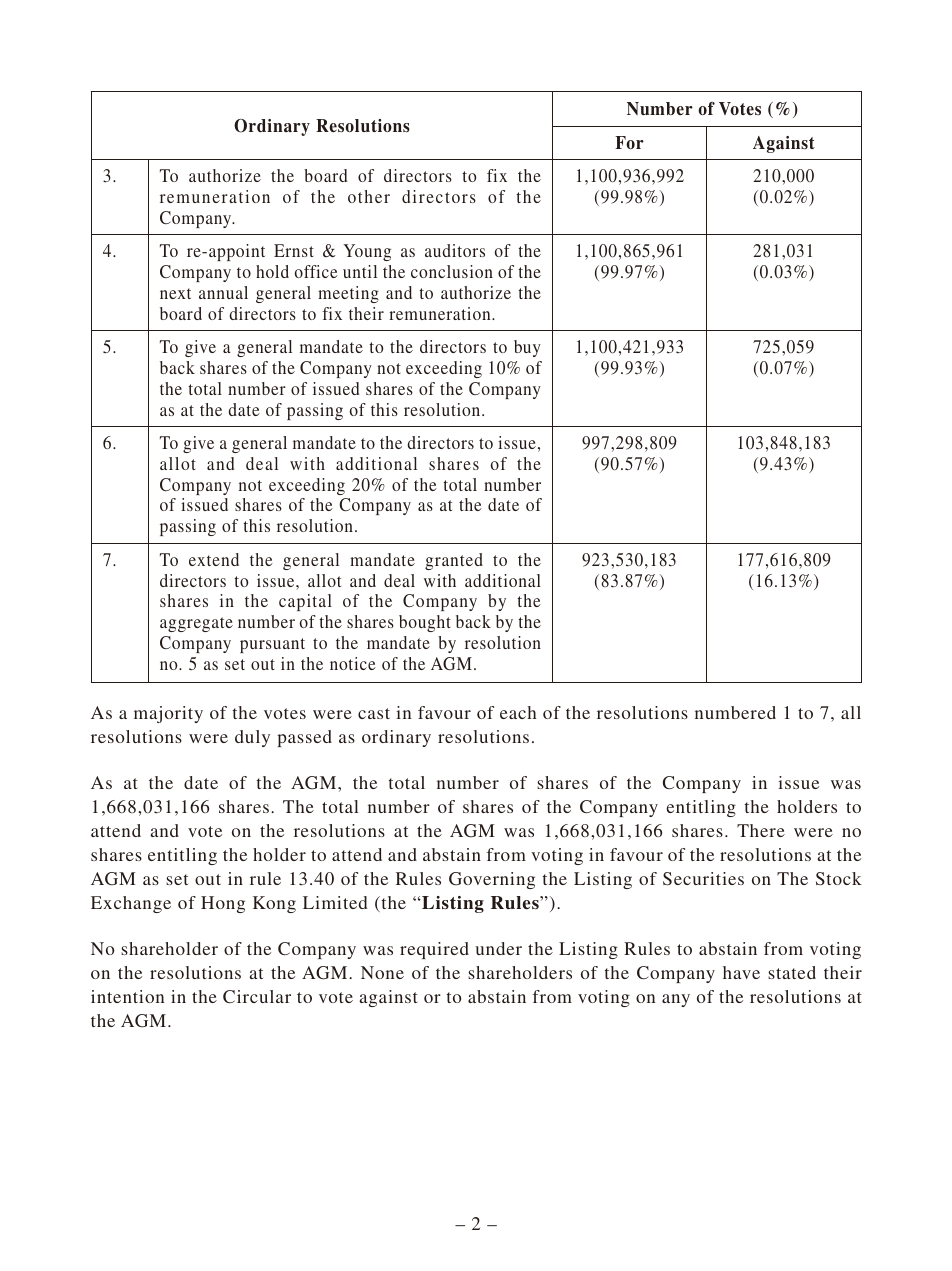  What do you see at coordinates (761, 830) in the screenshot?
I see `There` at bounding box center [761, 830].
